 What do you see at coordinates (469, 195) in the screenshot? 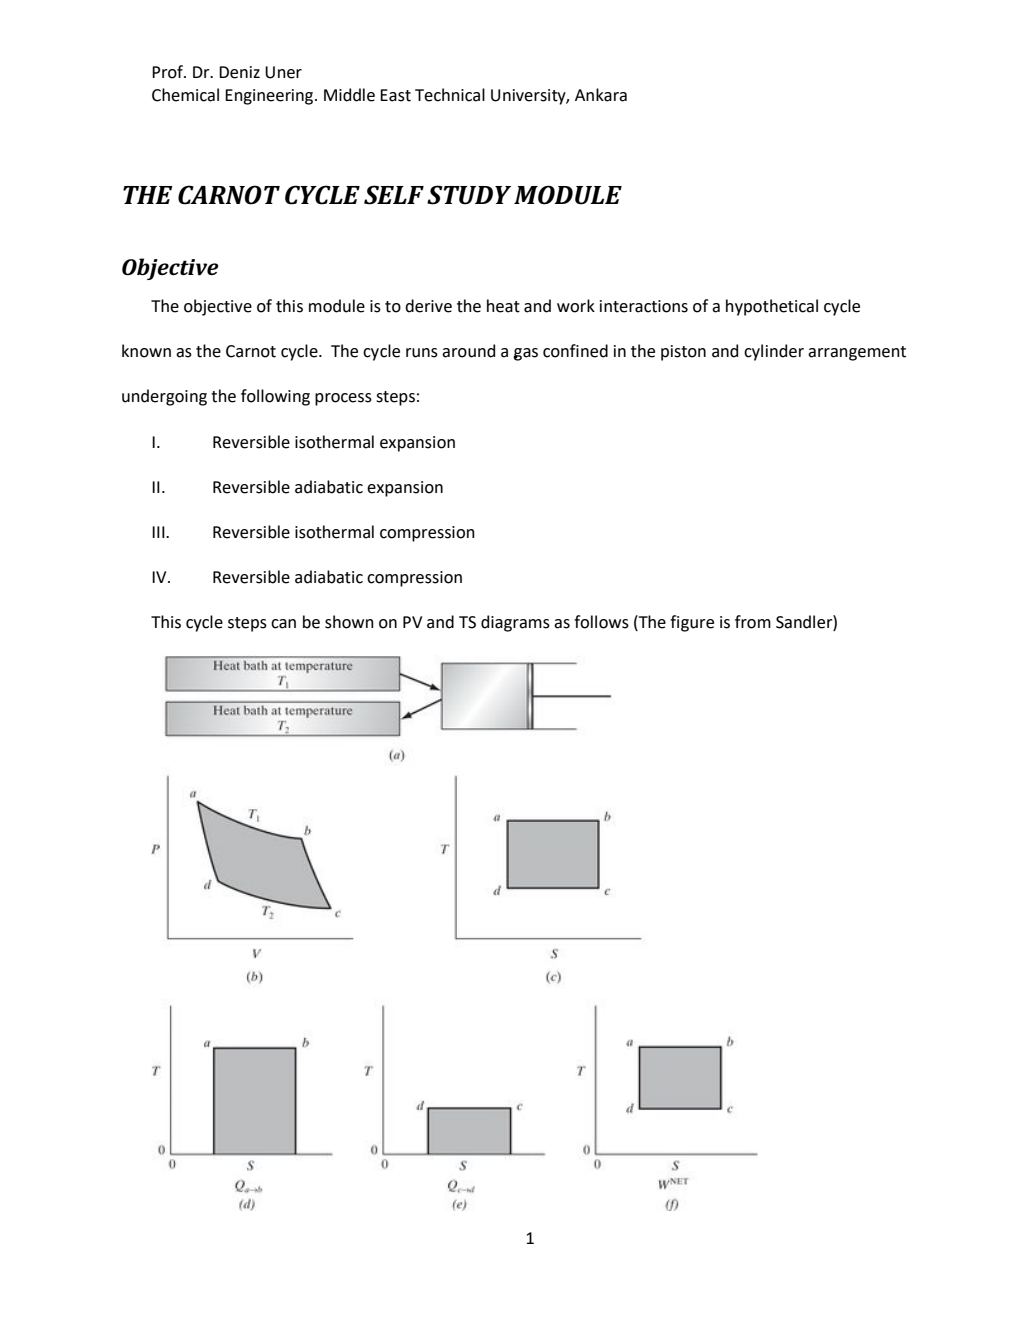
I see `STUDY` at bounding box center [469, 195].
